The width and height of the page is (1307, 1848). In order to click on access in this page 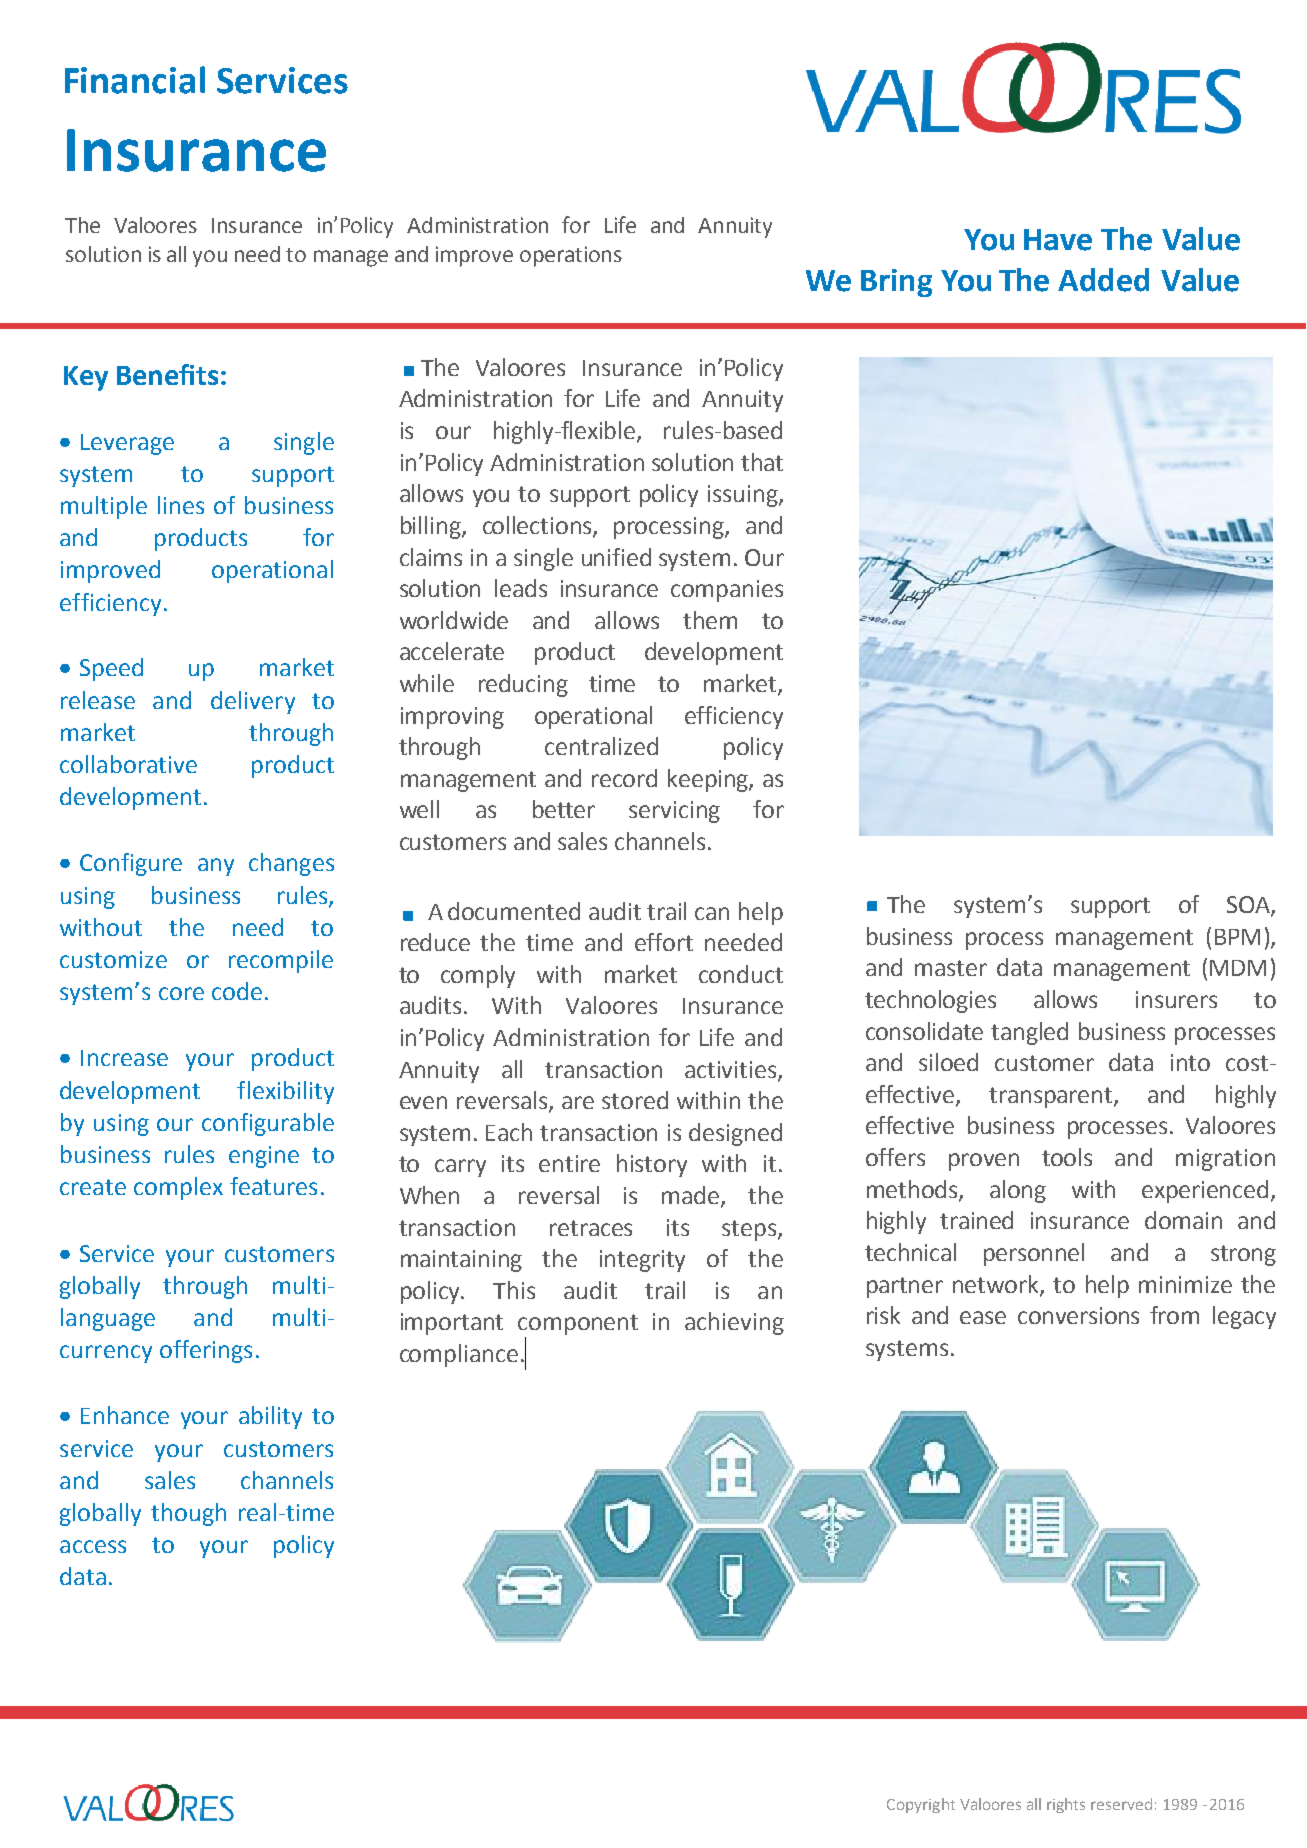, I will do `click(93, 1546)`.
